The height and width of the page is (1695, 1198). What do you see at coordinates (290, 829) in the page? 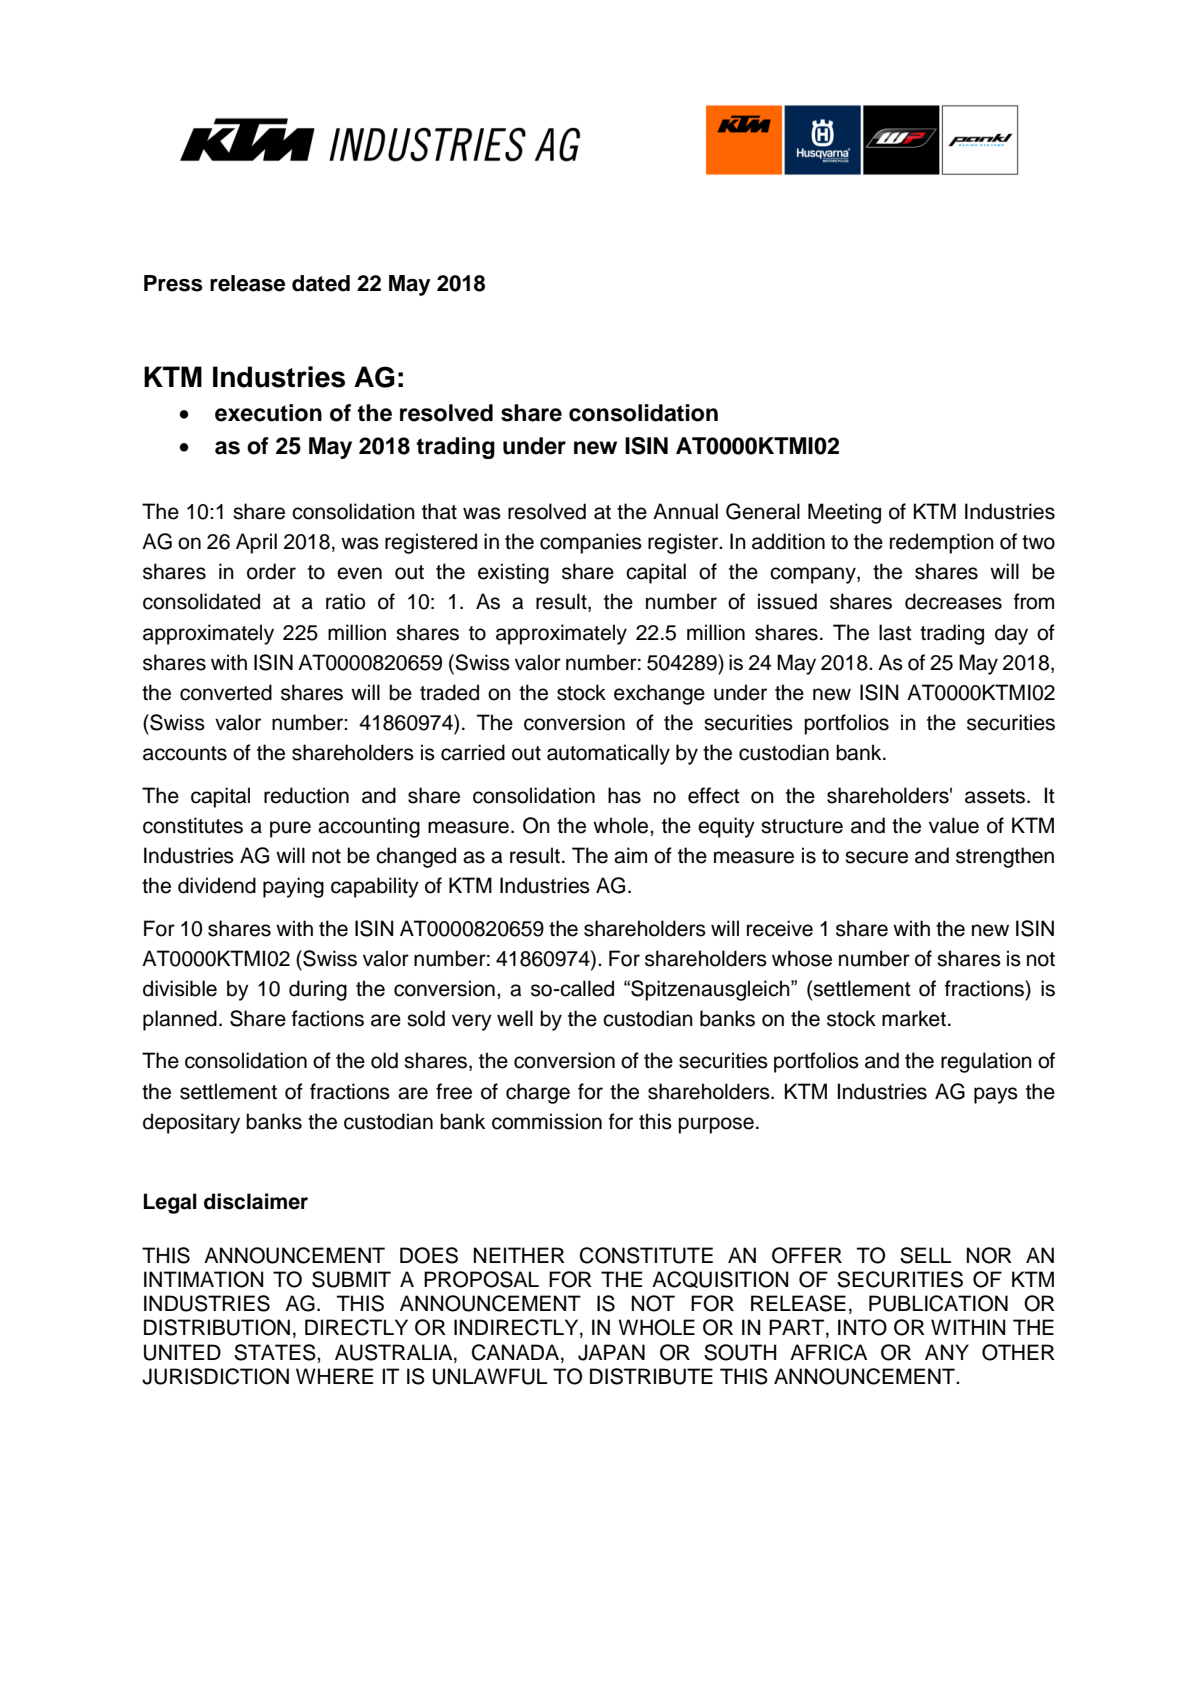
I see `pure` at bounding box center [290, 829].
